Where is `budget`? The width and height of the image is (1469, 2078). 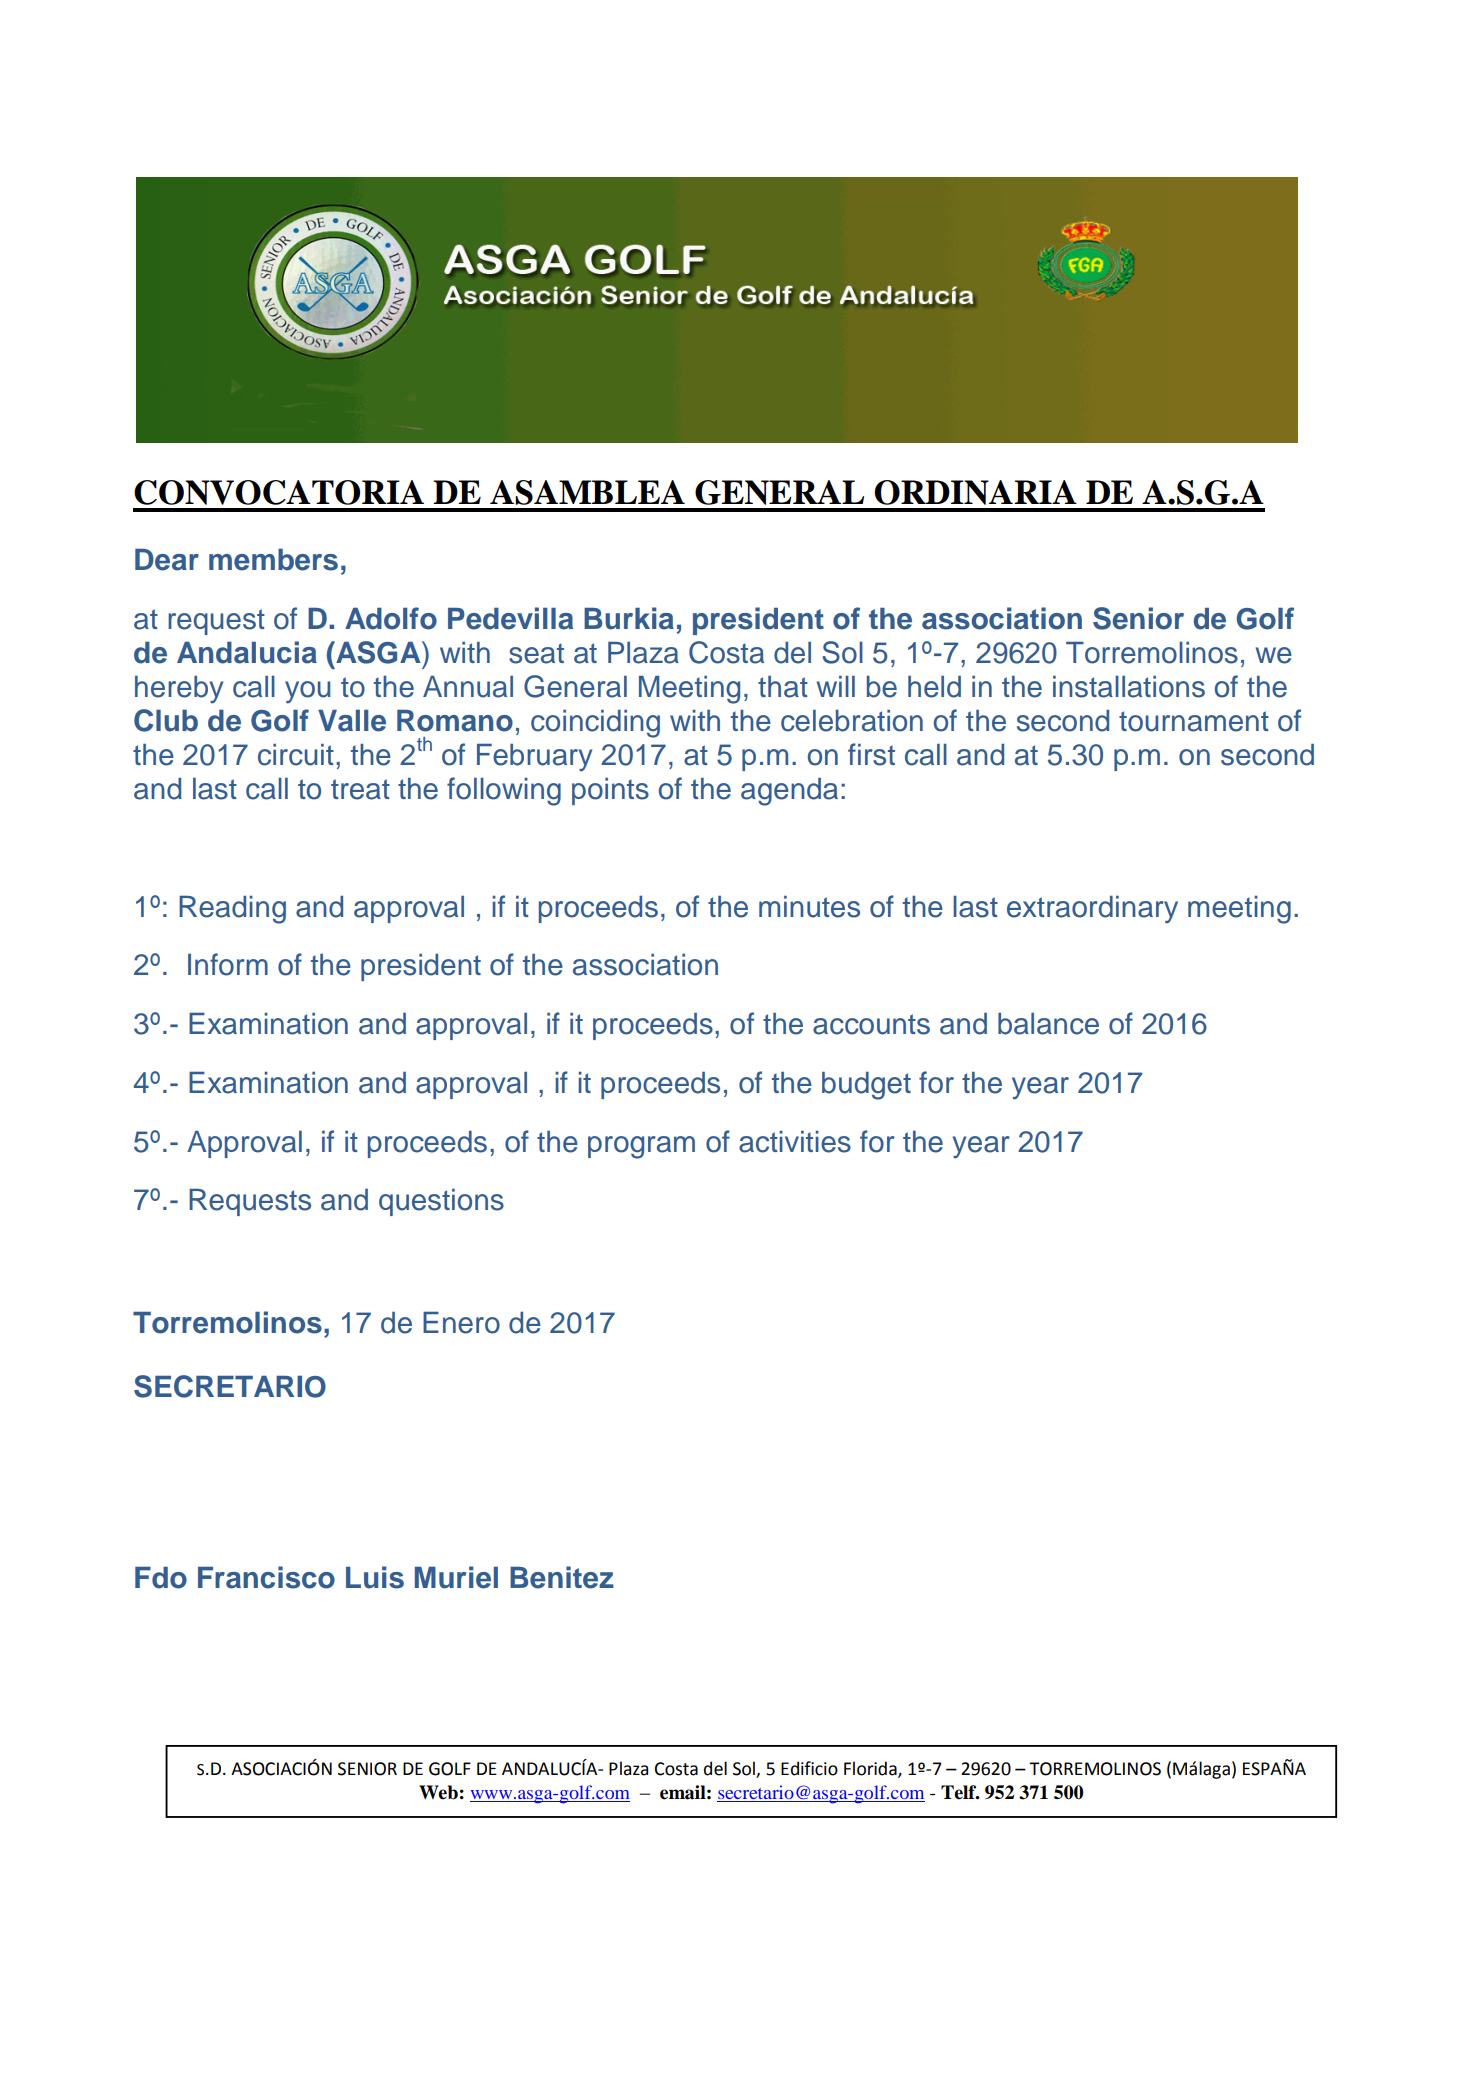
budget is located at coordinates (866, 1086).
